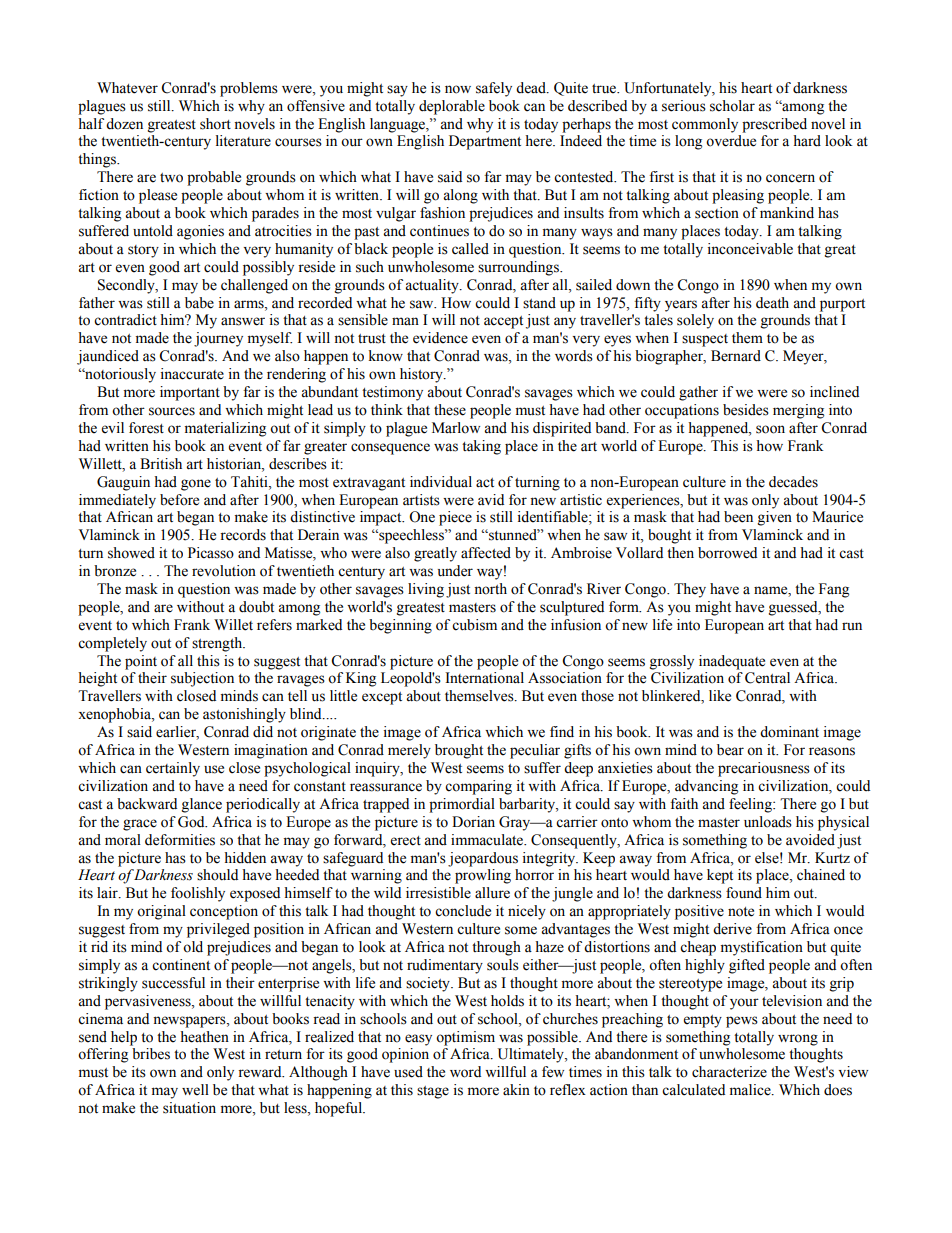  Describe the element at coordinates (690, 590) in the page. I see `They` at that location.
